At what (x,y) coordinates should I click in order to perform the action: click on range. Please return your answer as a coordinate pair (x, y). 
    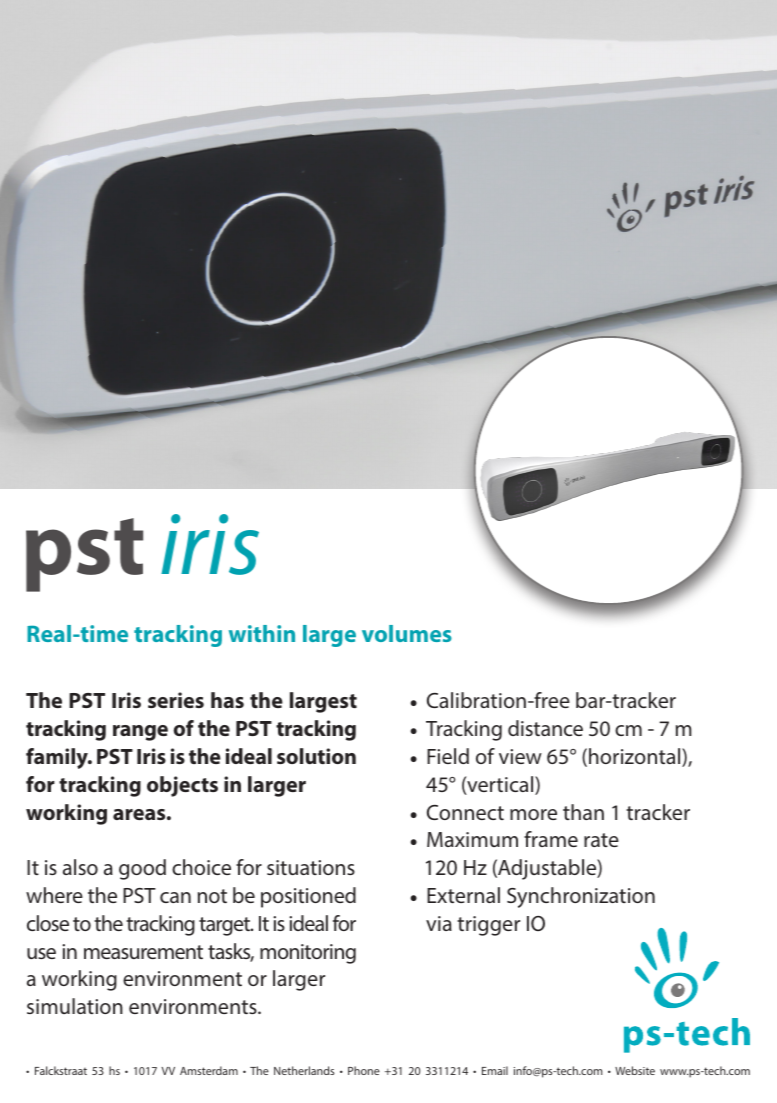
    Looking at the image, I should click on (140, 733).
